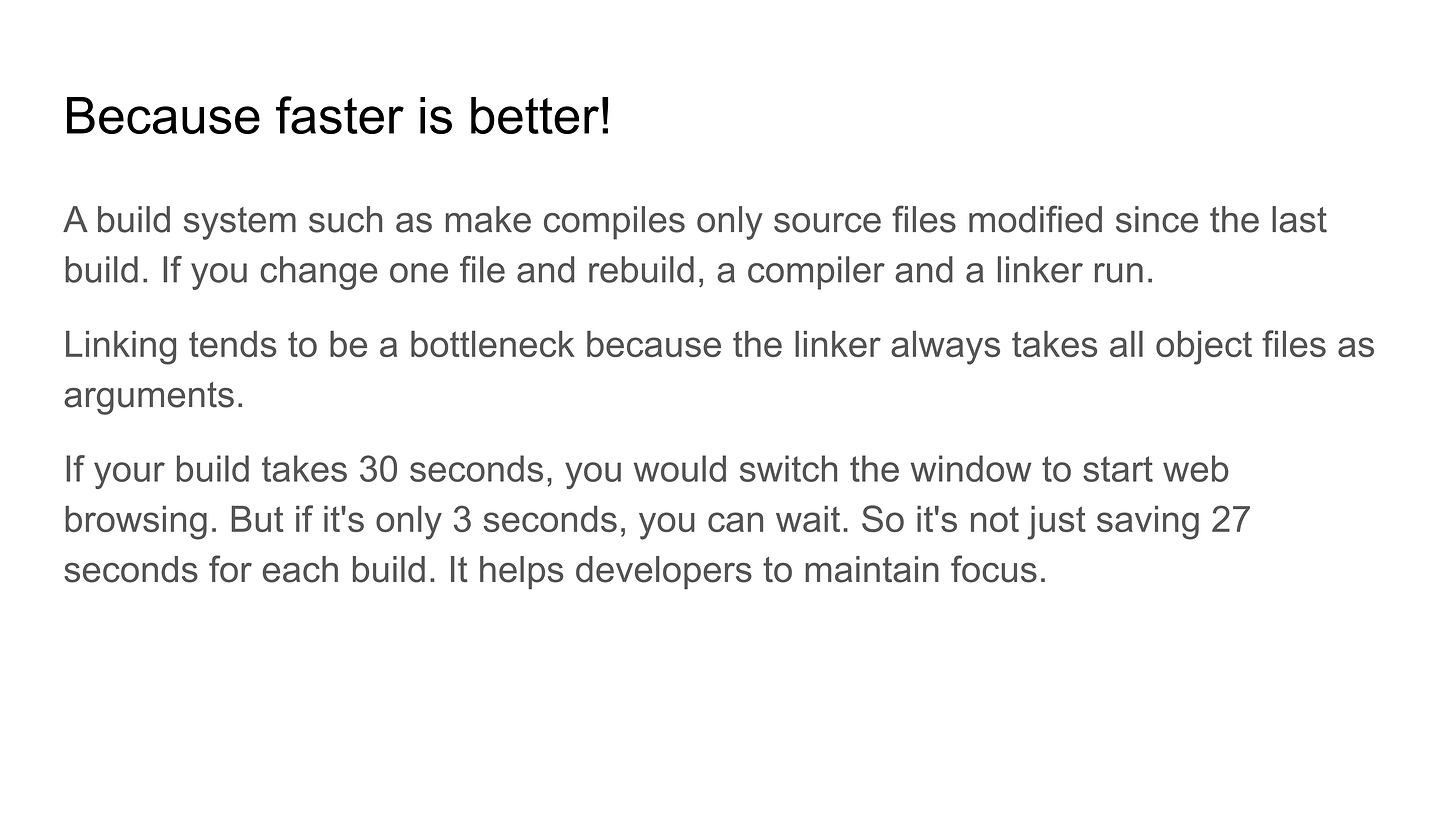 The image size is (1456, 819). Describe the element at coordinates (1204, 348) in the document. I see `object` at that location.
